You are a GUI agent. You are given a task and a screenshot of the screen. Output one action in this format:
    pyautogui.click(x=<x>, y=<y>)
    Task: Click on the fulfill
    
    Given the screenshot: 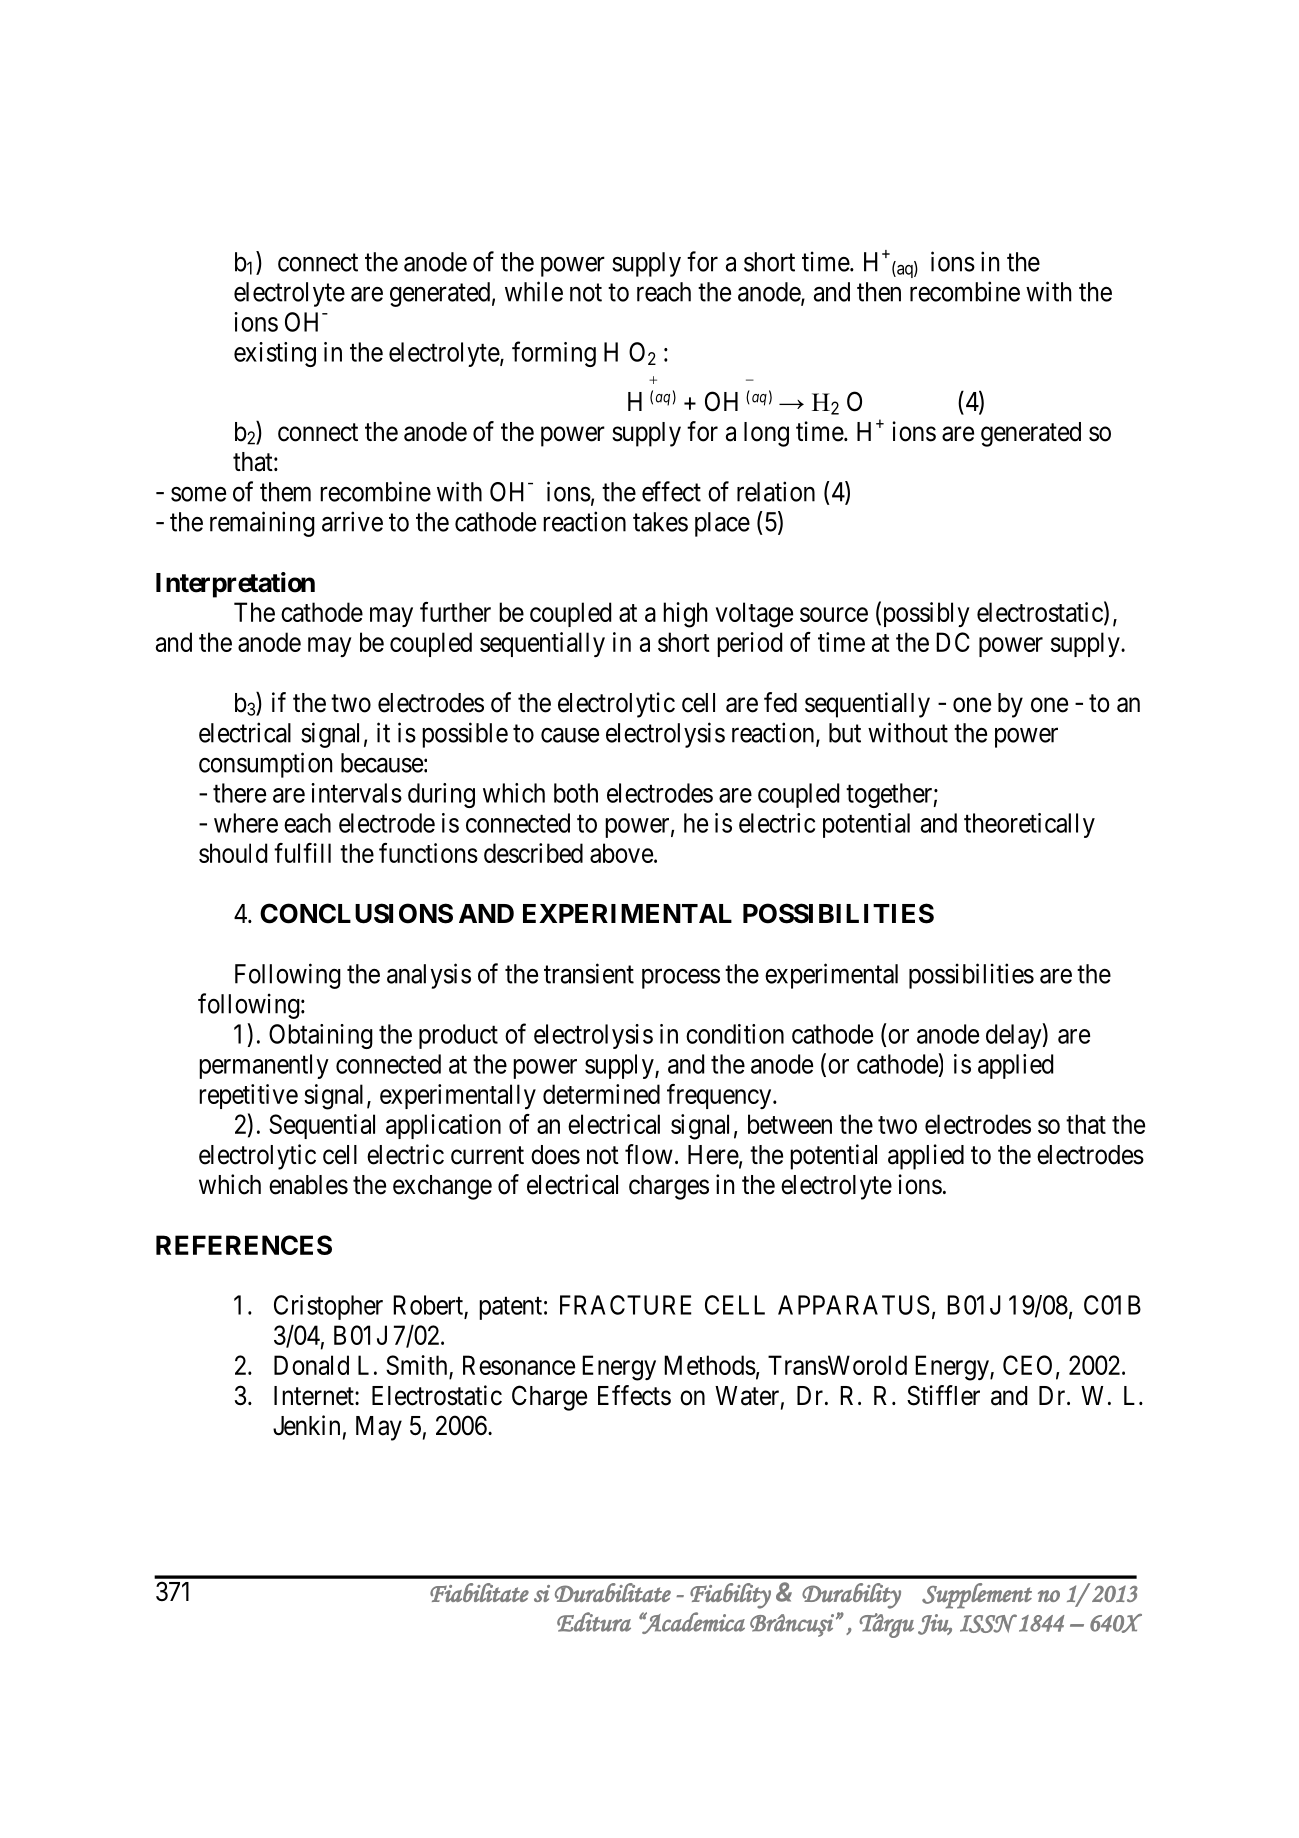 What is the action you would take?
    pyautogui.click(x=302, y=853)
